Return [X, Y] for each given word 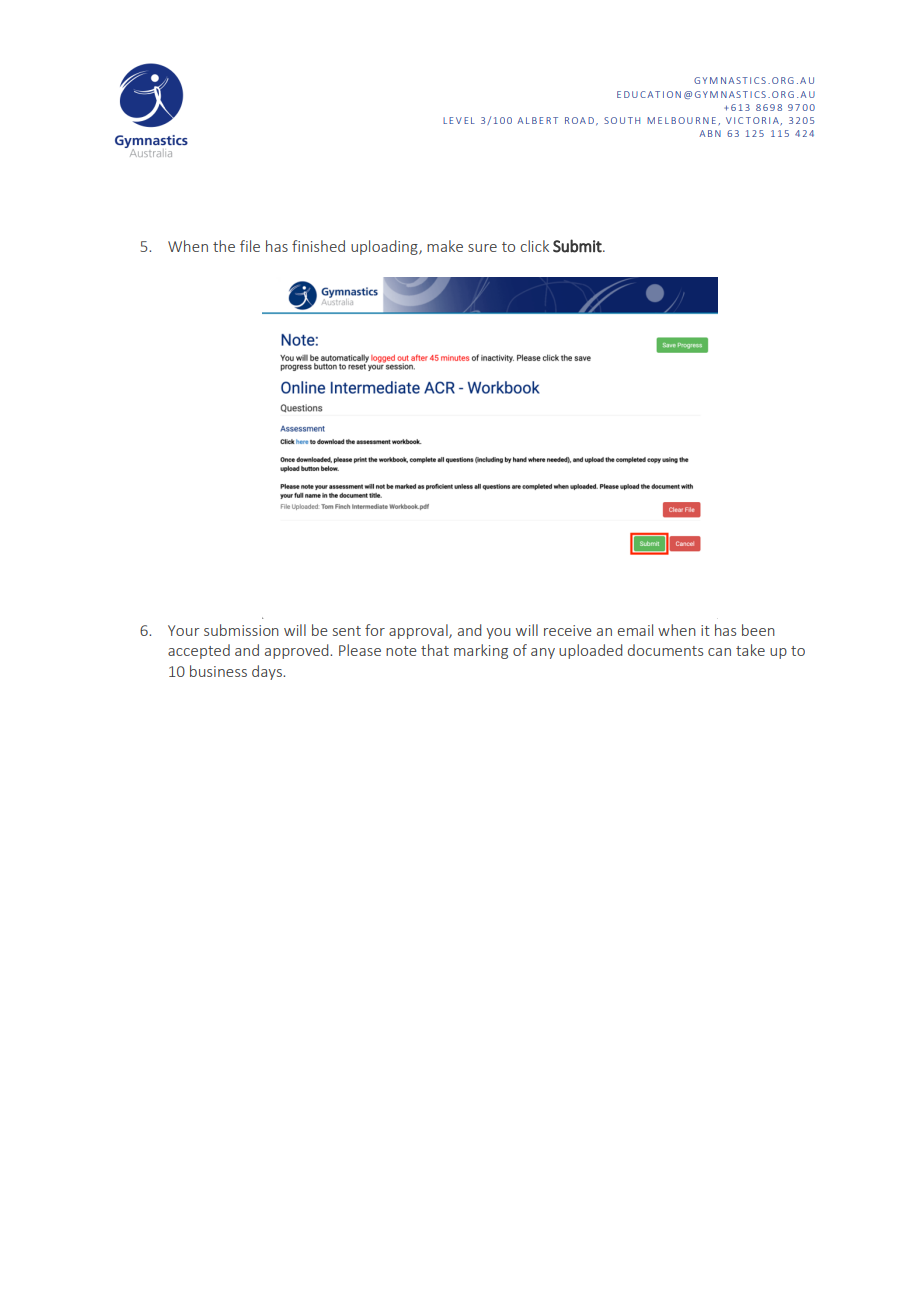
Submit [578, 246]
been [758, 630]
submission [241, 630]
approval [419, 631]
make [445, 246]
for [375, 630]
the [224, 246]
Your [184, 630]
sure [482, 248]
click [535, 246]
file [250, 246]
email [635, 630]
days [268, 672]
